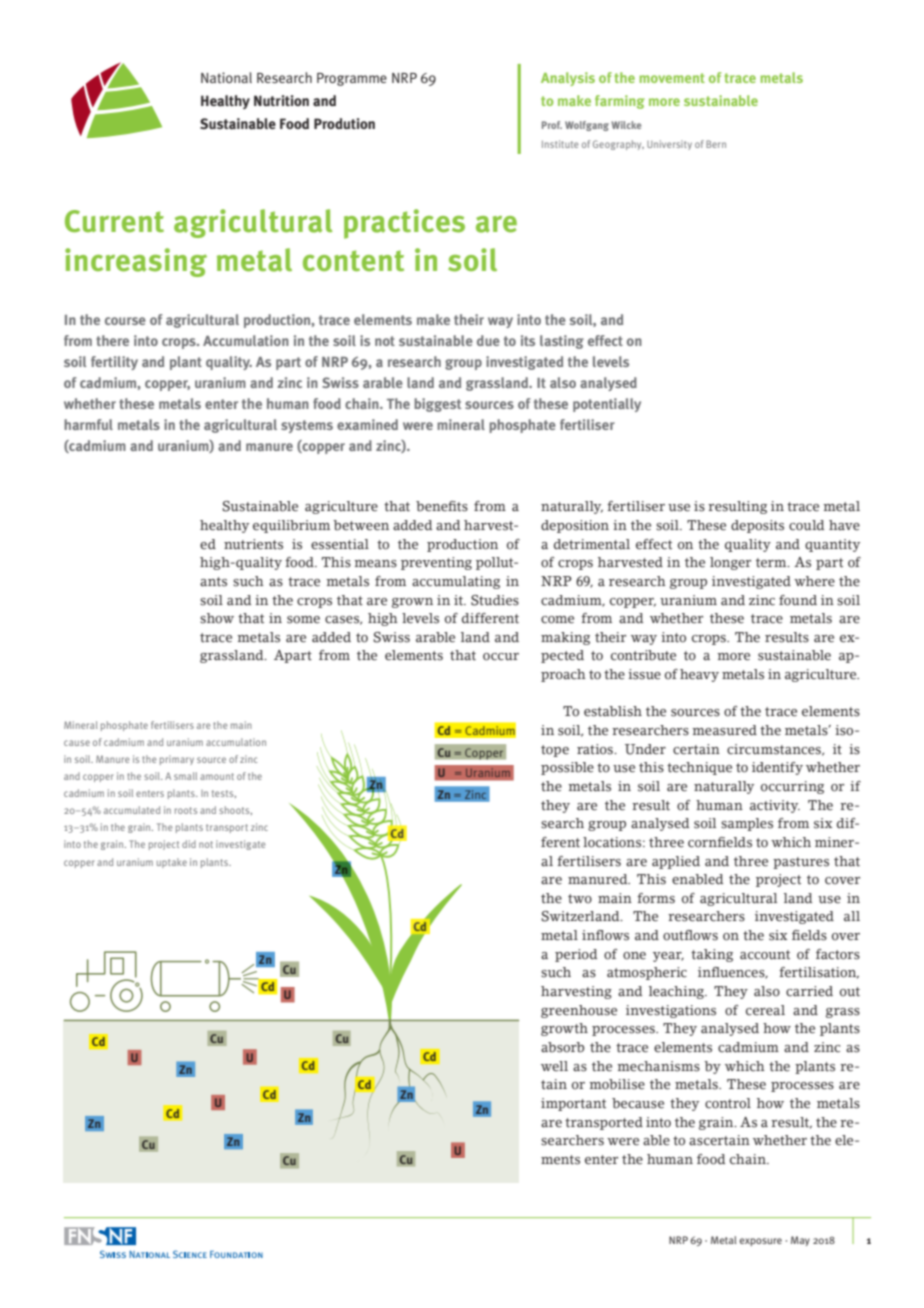 The width and height of the document is (924, 1308). What do you see at coordinates (576, 955) in the document?
I see `period` at bounding box center [576, 955].
